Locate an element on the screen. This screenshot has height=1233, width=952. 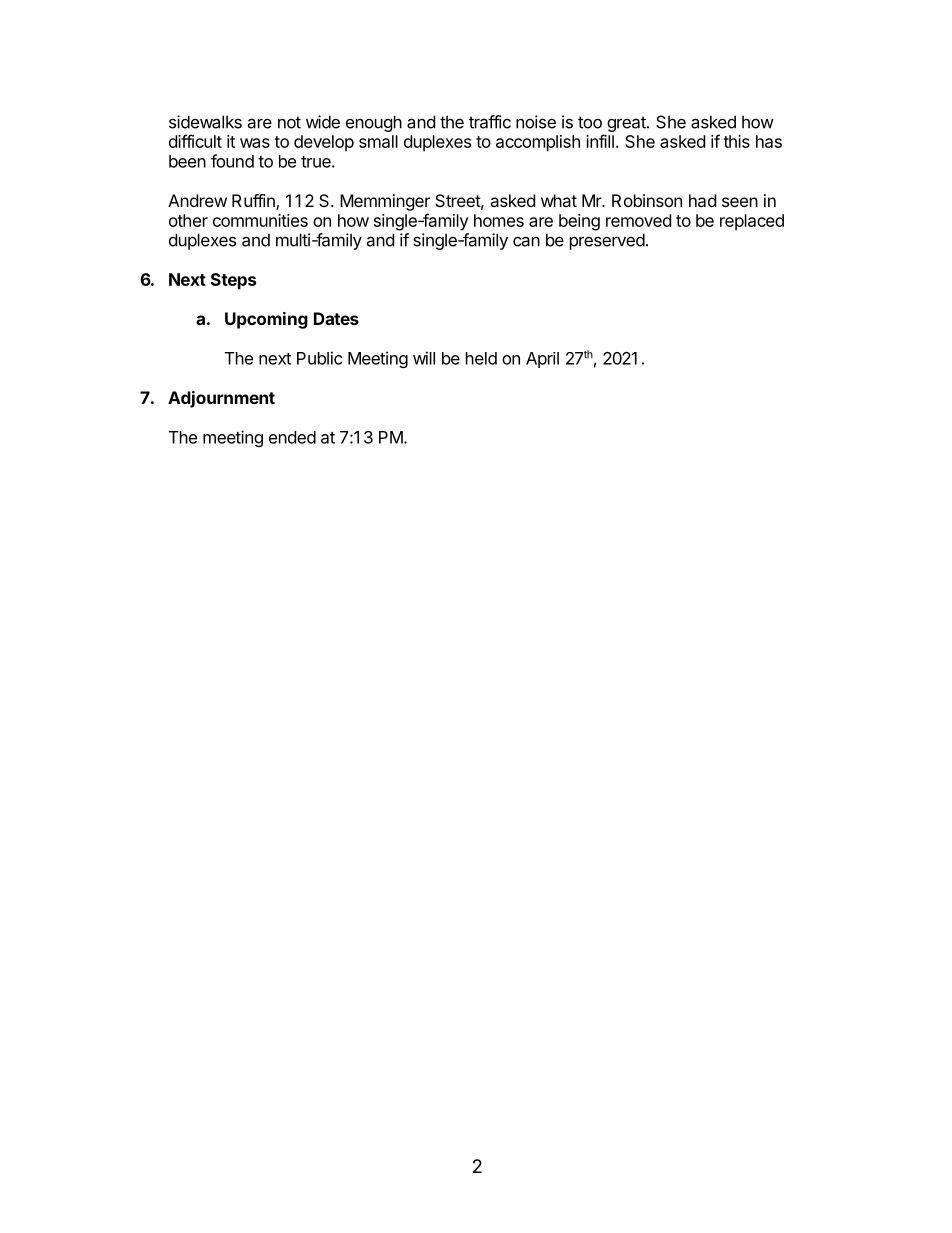
can is located at coordinates (526, 241).
